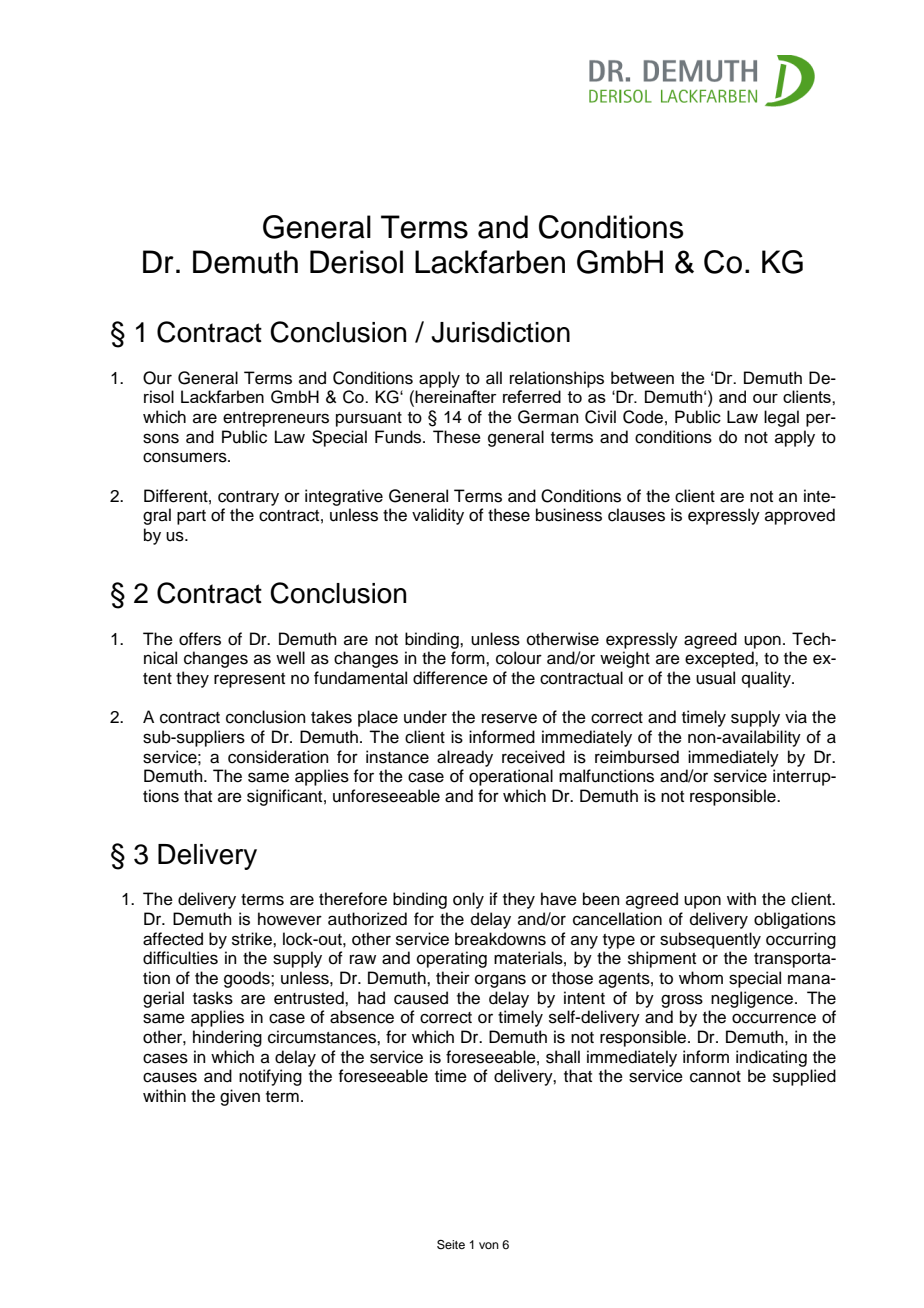  Describe the element at coordinates (331, 717) in the screenshot. I see `takes` at that location.
